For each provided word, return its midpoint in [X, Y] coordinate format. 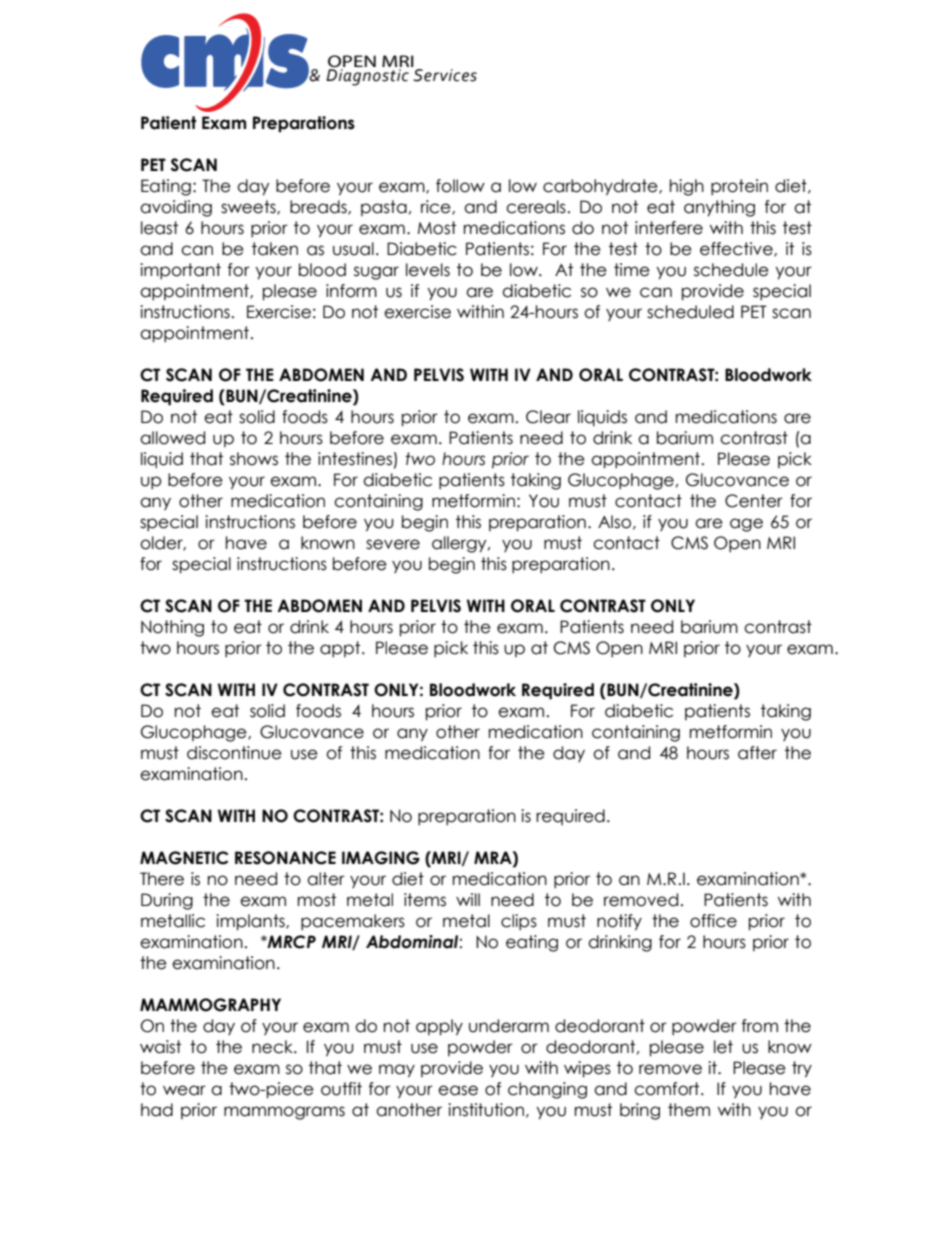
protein [739, 187]
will [468, 899]
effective [737, 249]
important [180, 271]
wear [184, 1090]
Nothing [172, 628]
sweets [249, 207]
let [723, 1047]
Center [754, 501]
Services [445, 75]
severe [393, 544]
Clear [548, 417]
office [713, 921]
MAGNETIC [184, 858]
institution [486, 1110]
